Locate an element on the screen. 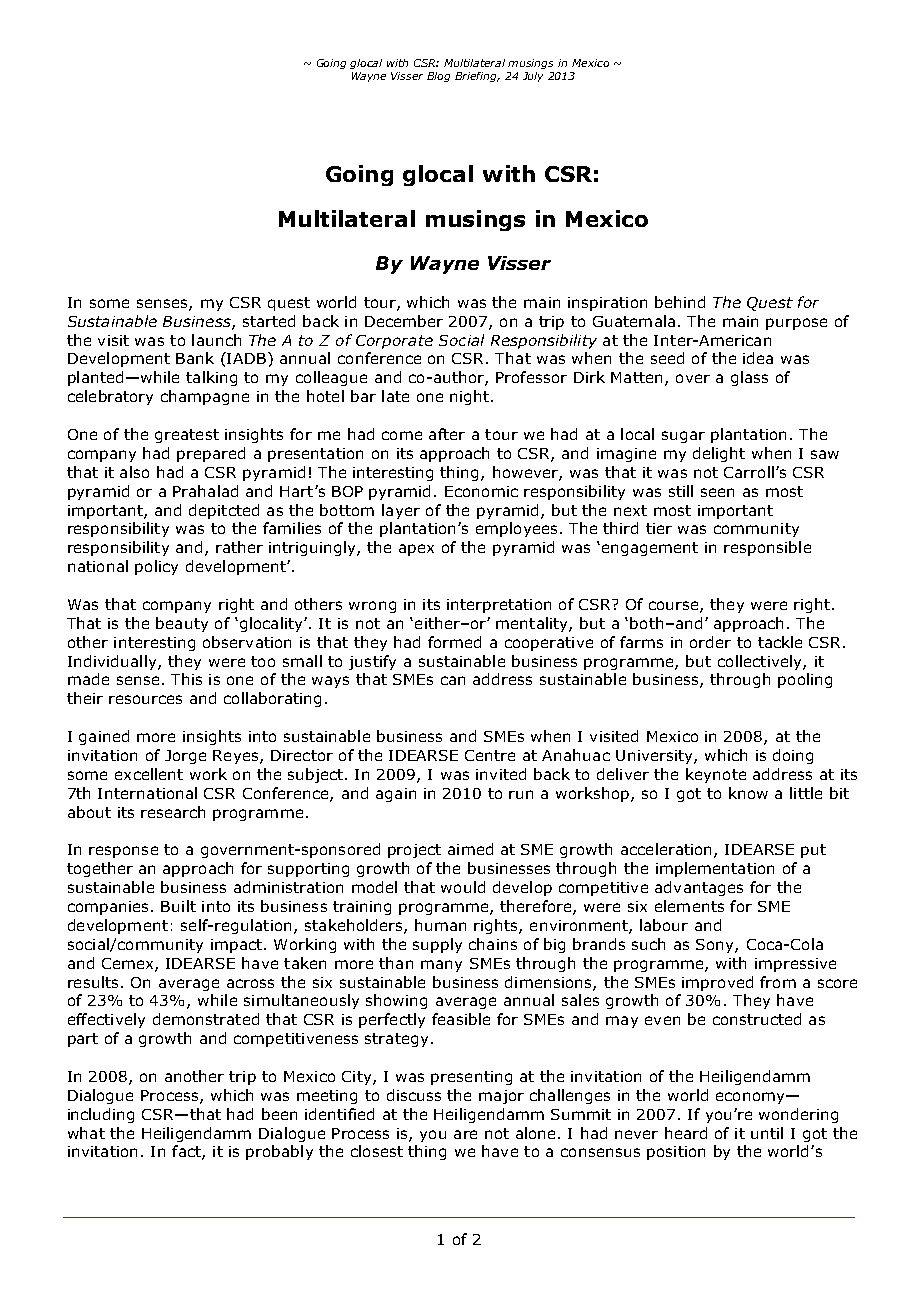 The height and width of the screenshot is (1308, 924). Prahalad is located at coordinates (205, 491).
